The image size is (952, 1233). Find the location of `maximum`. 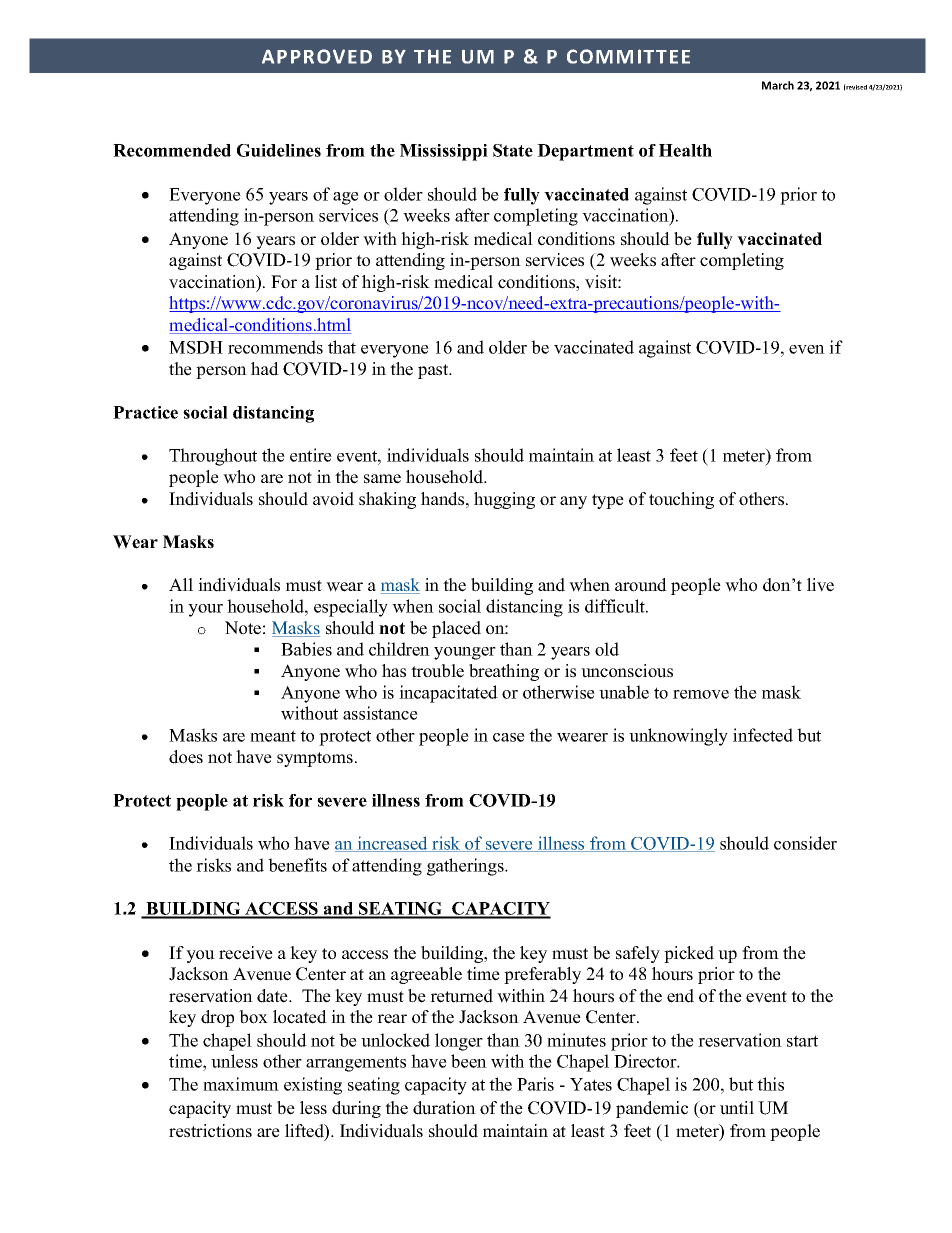

maximum is located at coordinates (241, 1084).
